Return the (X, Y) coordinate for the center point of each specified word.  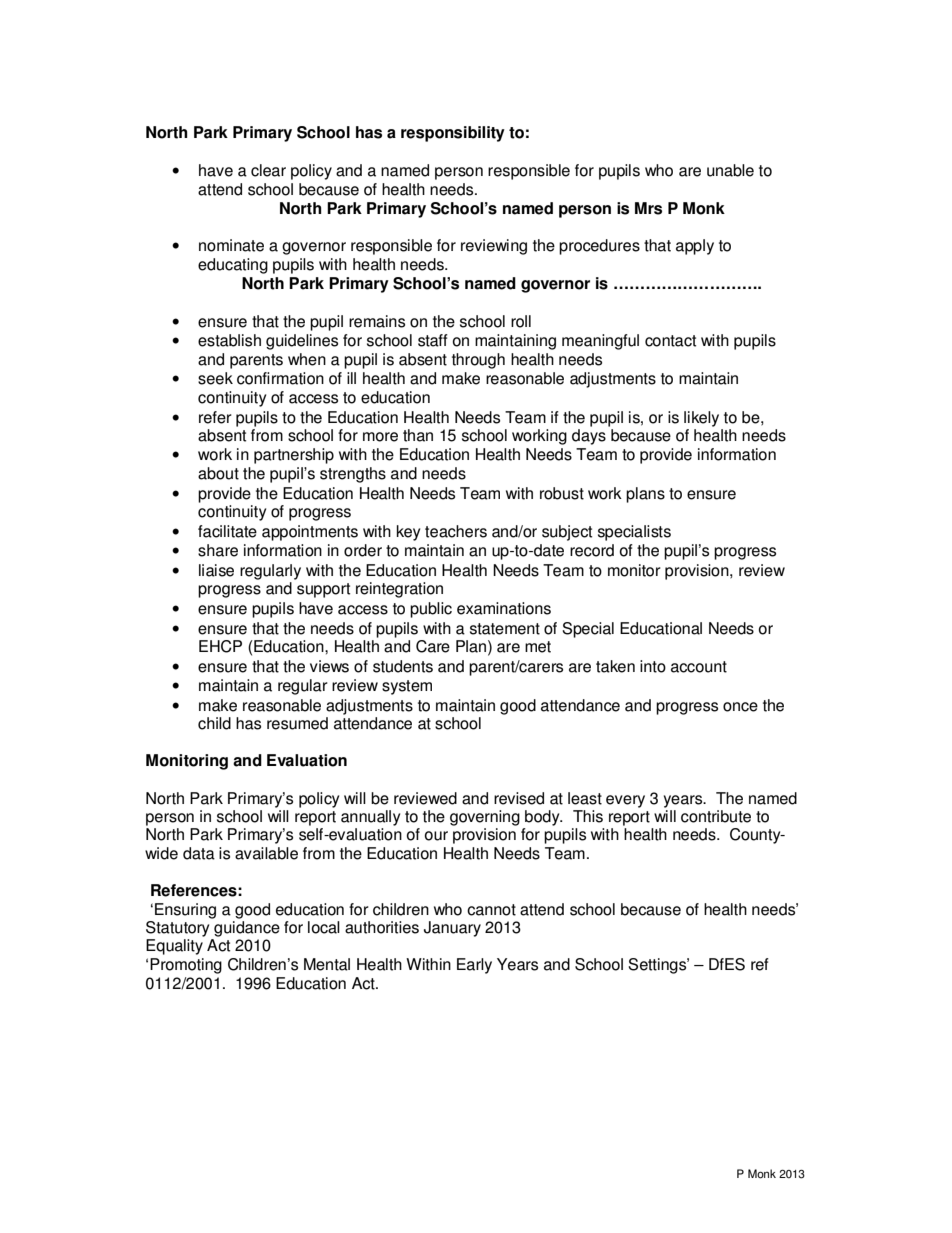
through (478, 361)
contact (670, 341)
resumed (297, 723)
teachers (456, 531)
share (218, 550)
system (407, 687)
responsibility (453, 134)
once (740, 707)
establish (229, 340)
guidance (247, 929)
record (592, 550)
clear (268, 170)
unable (730, 170)
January (452, 929)
